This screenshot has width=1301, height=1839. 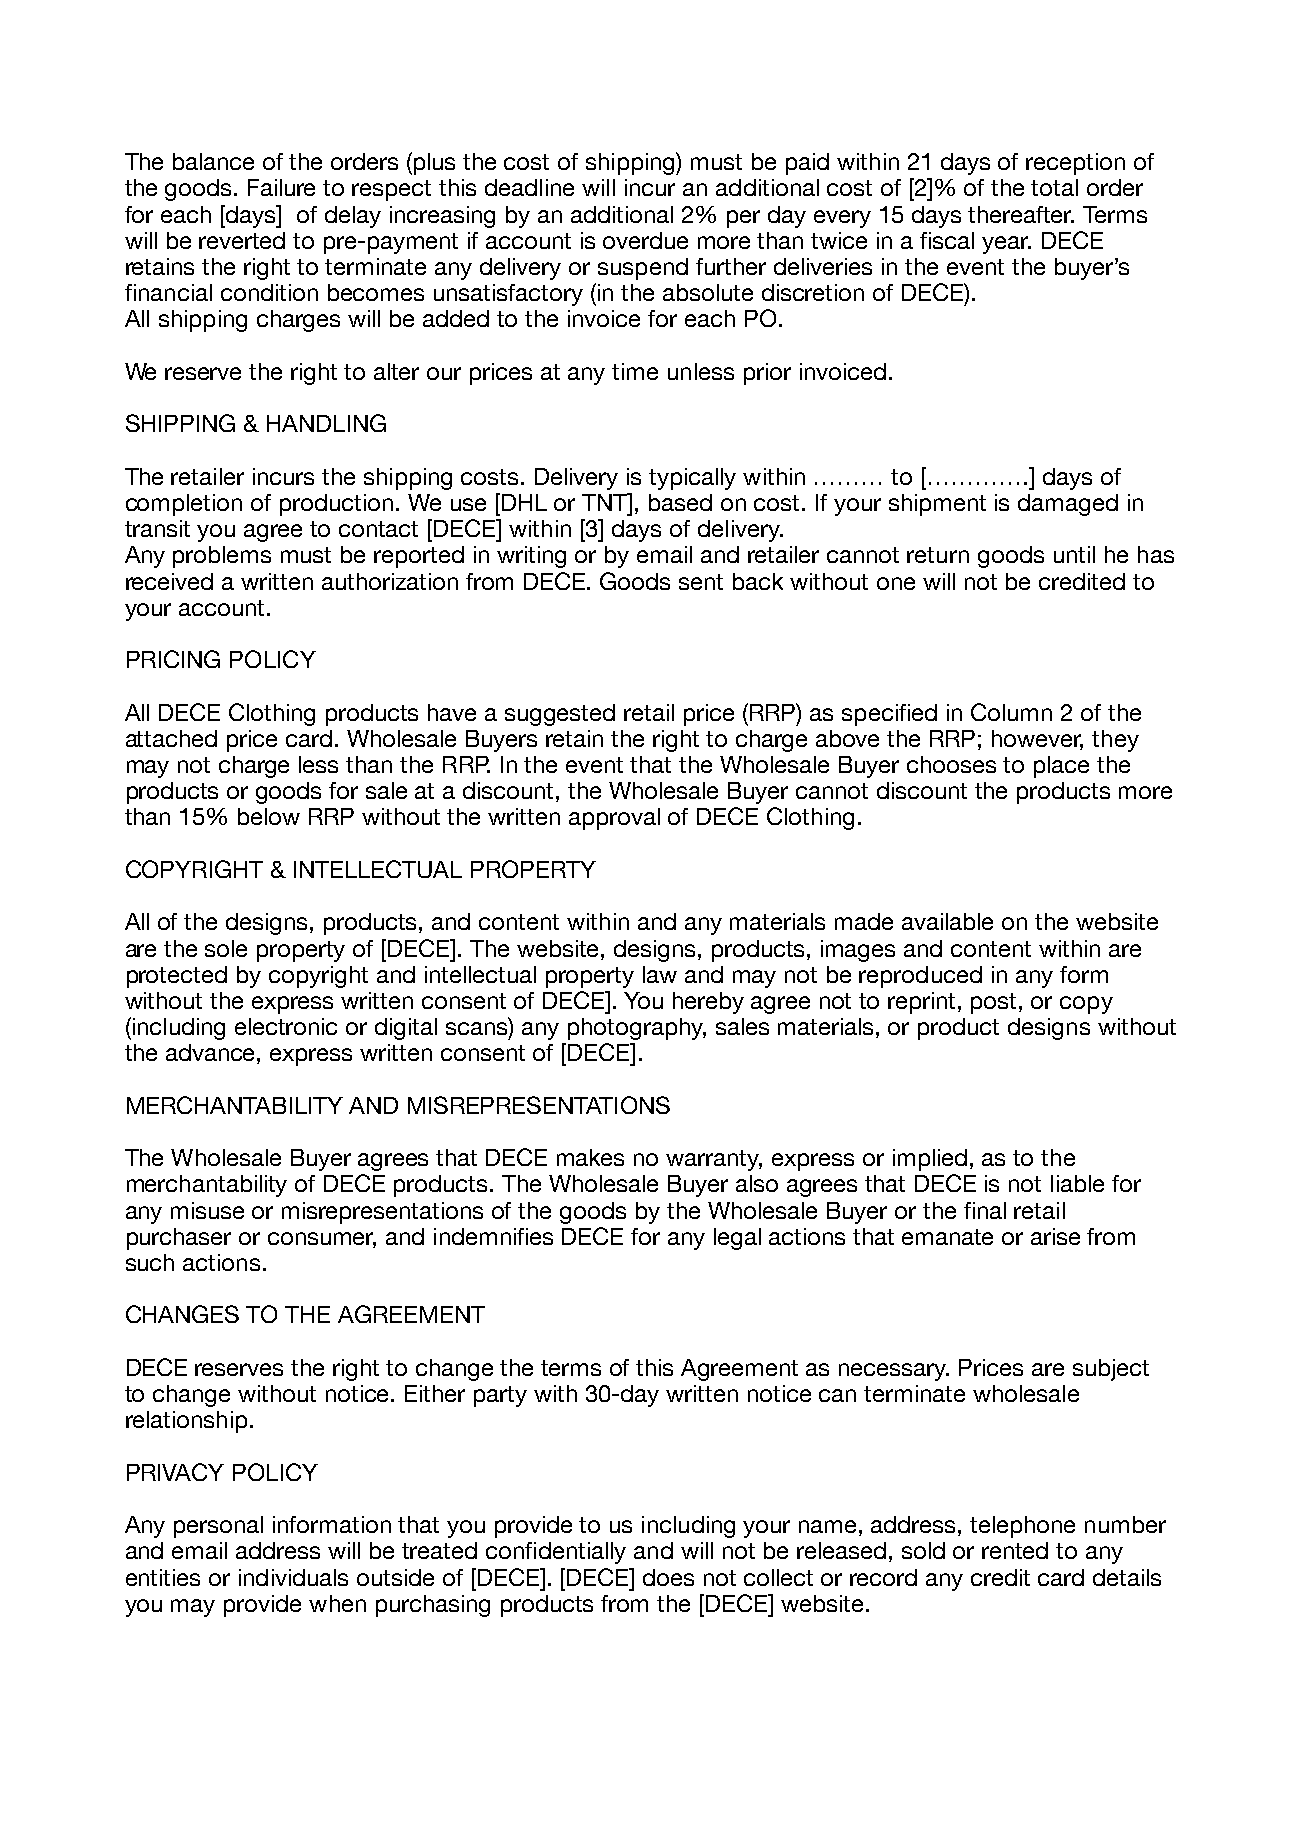 What do you see at coordinates (668, 1577) in the screenshot?
I see `does` at bounding box center [668, 1577].
